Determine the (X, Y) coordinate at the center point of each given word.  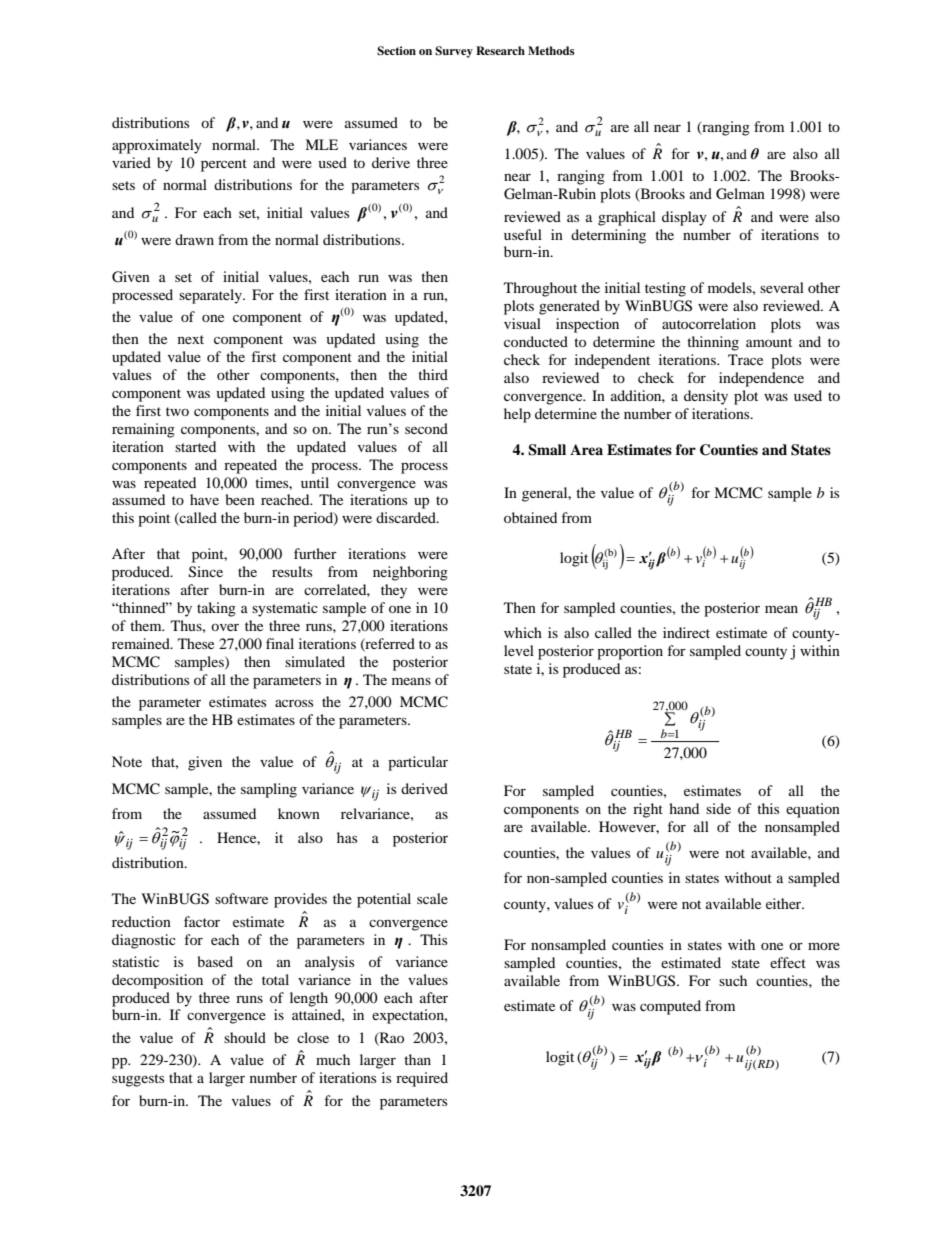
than (417, 1059)
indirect (686, 632)
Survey (454, 52)
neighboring (410, 573)
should (245, 1037)
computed (670, 1007)
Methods (551, 50)
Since (206, 572)
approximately (157, 146)
